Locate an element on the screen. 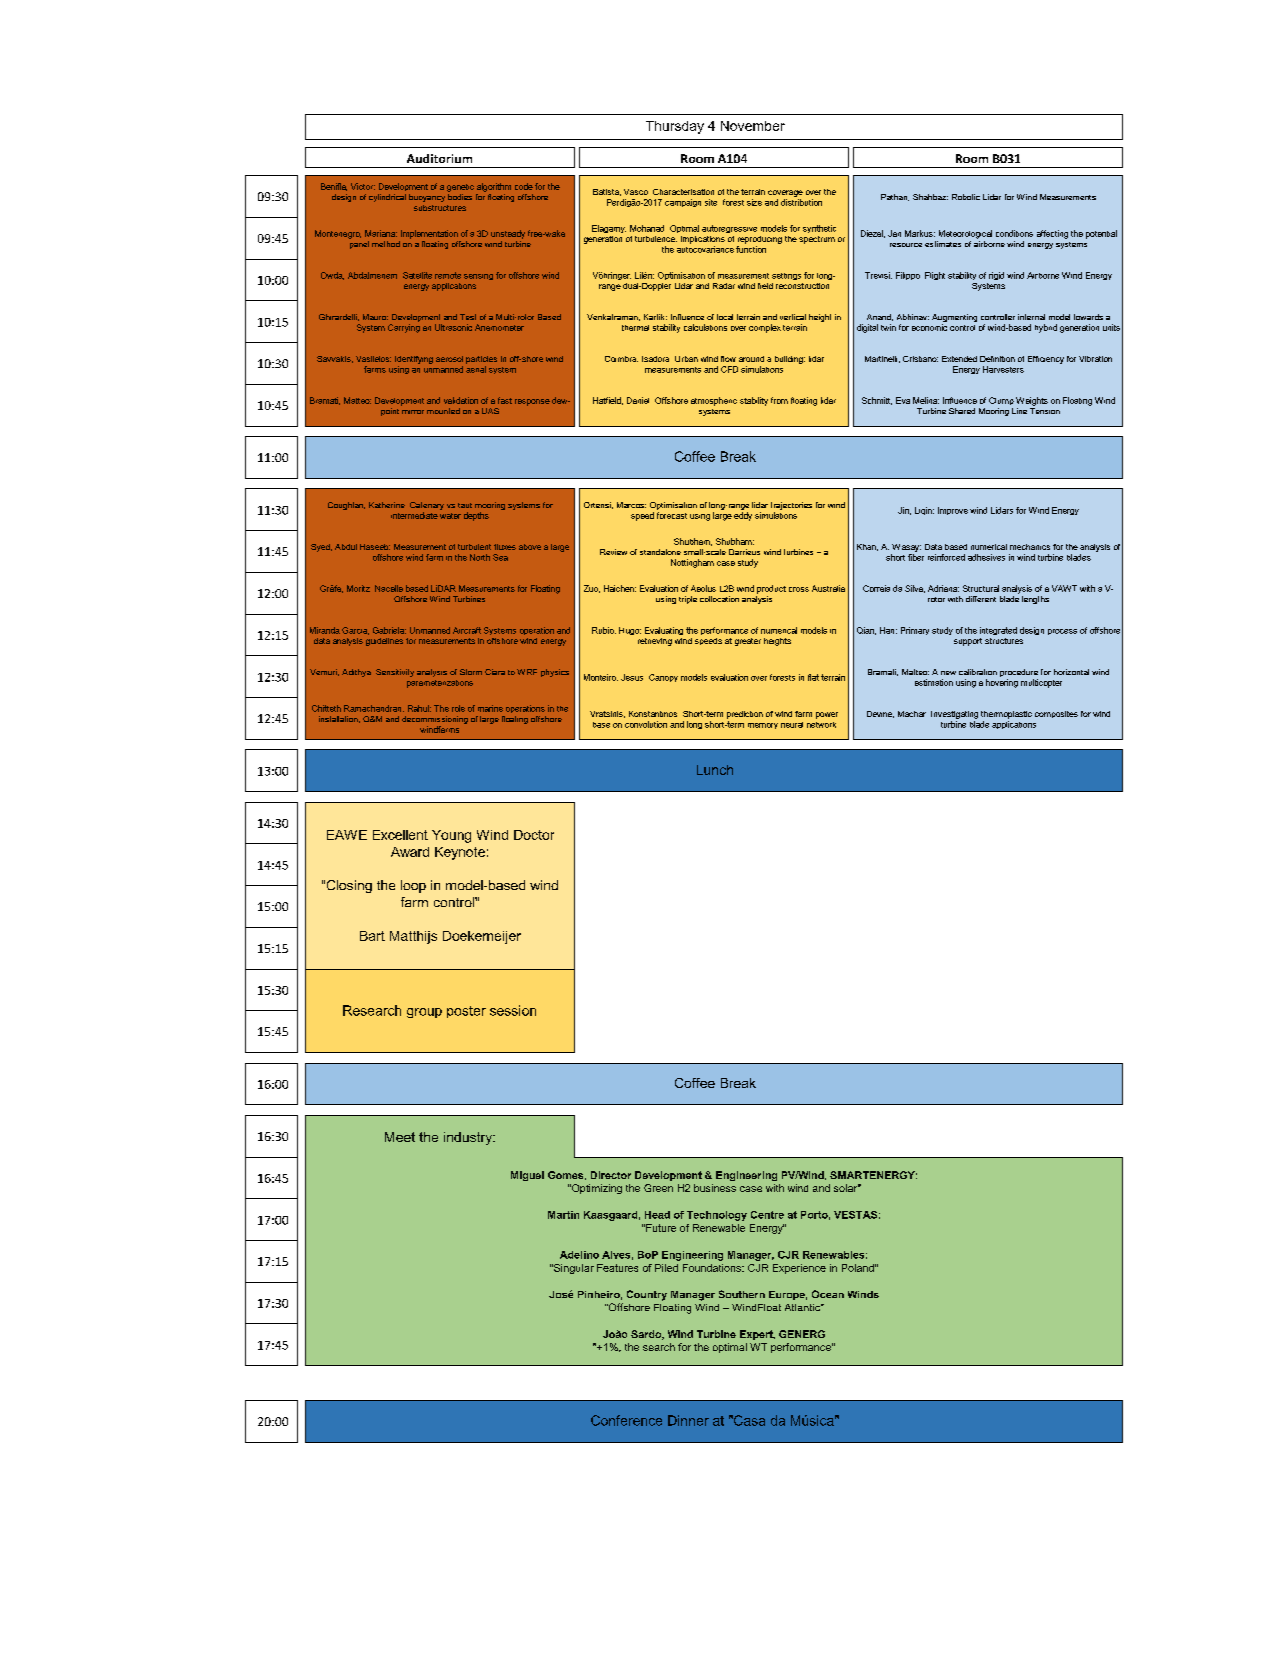  greater is located at coordinates (748, 642).
